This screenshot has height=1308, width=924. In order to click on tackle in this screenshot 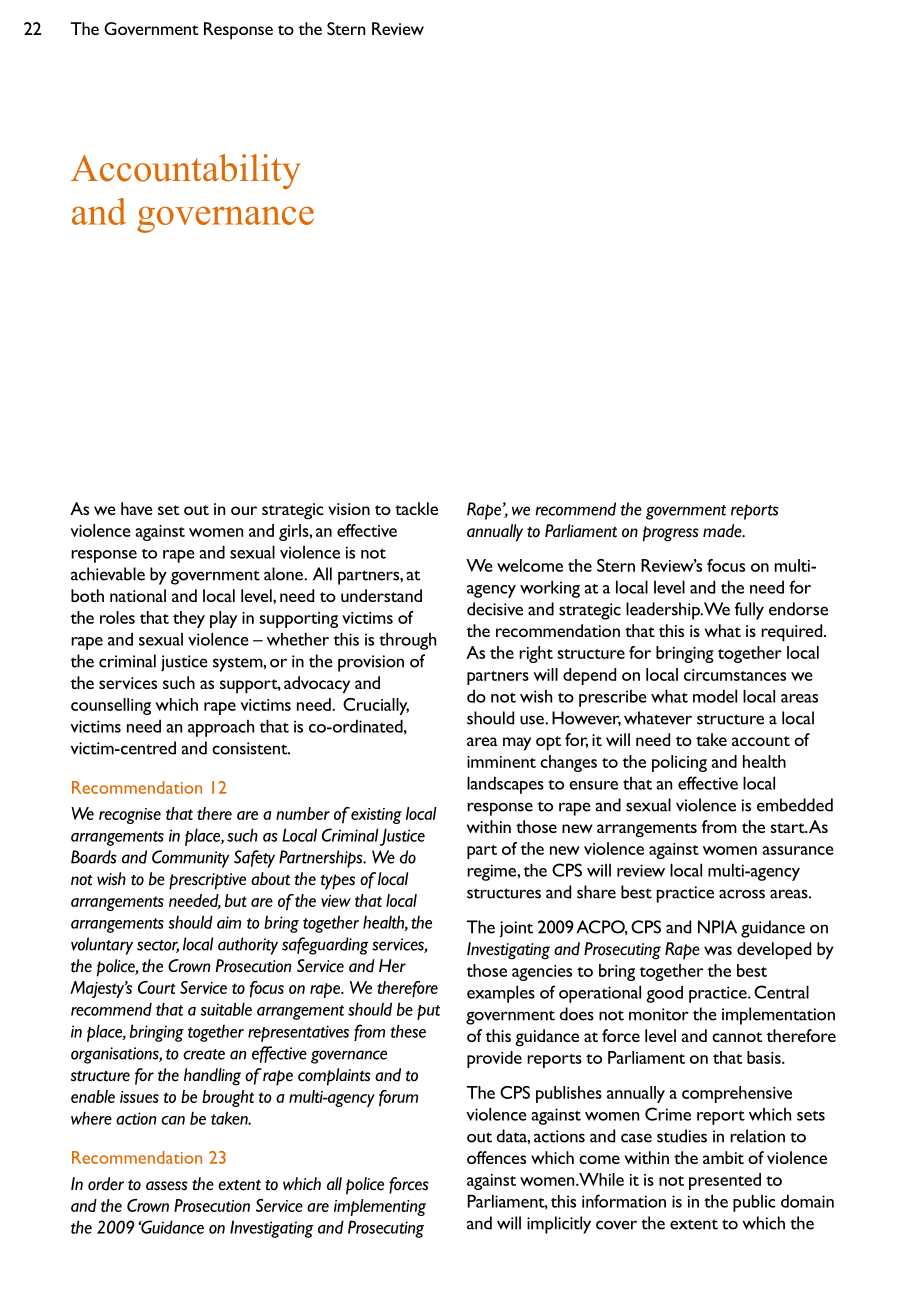, I will do `click(416, 508)`.
